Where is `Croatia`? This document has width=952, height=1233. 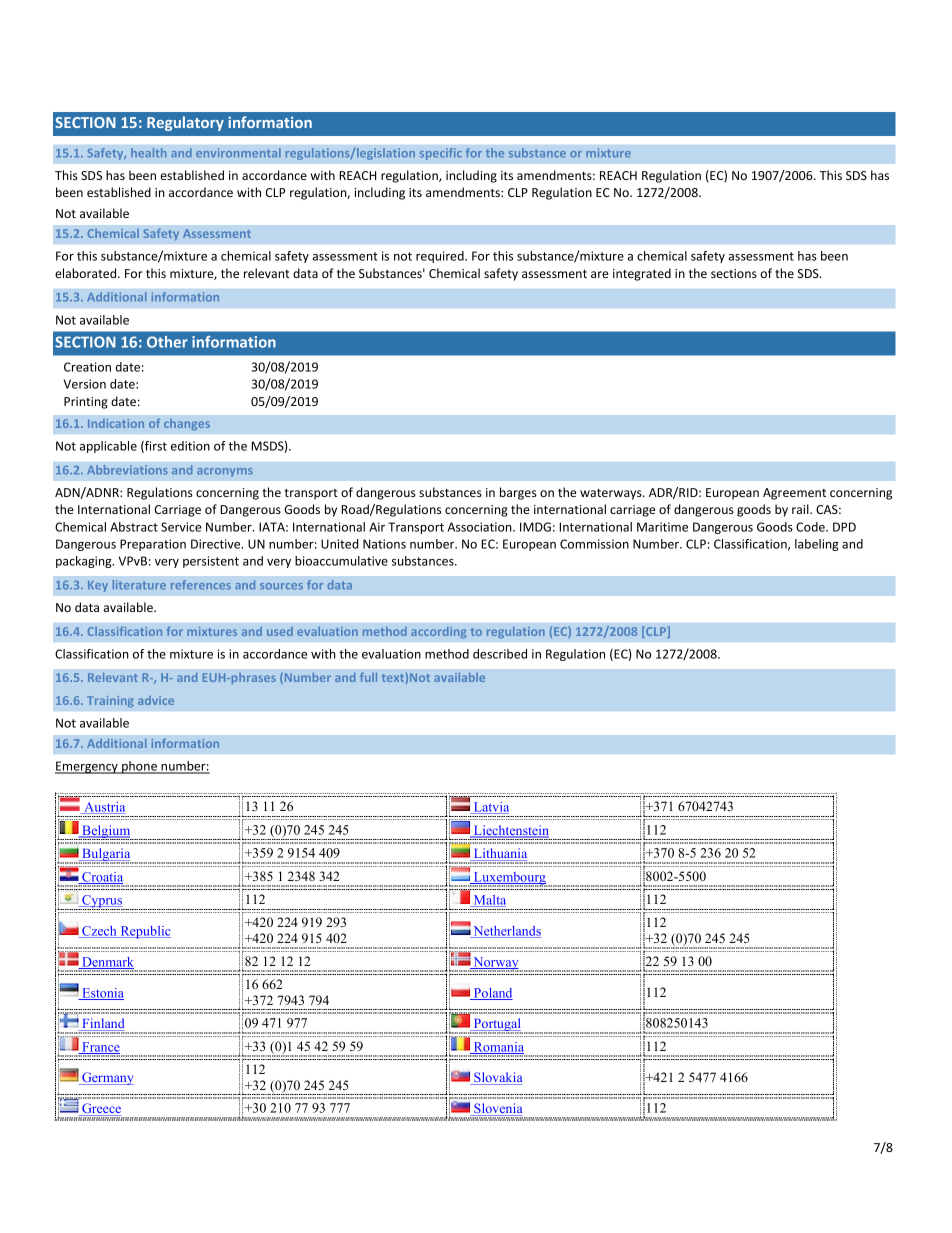
Croatia is located at coordinates (101, 878).
